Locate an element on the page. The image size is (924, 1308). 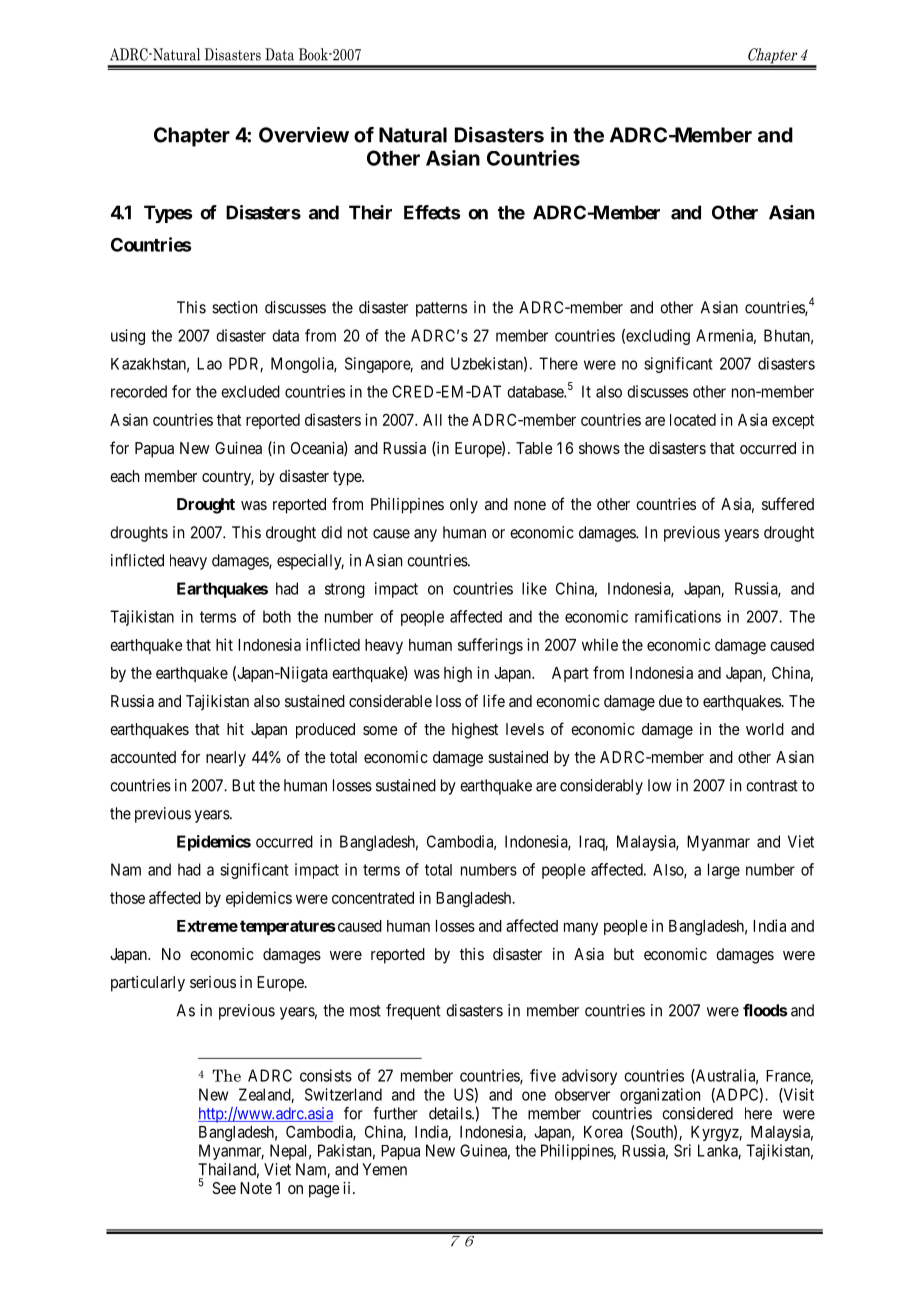
concentrated is located at coordinates (373, 898).
